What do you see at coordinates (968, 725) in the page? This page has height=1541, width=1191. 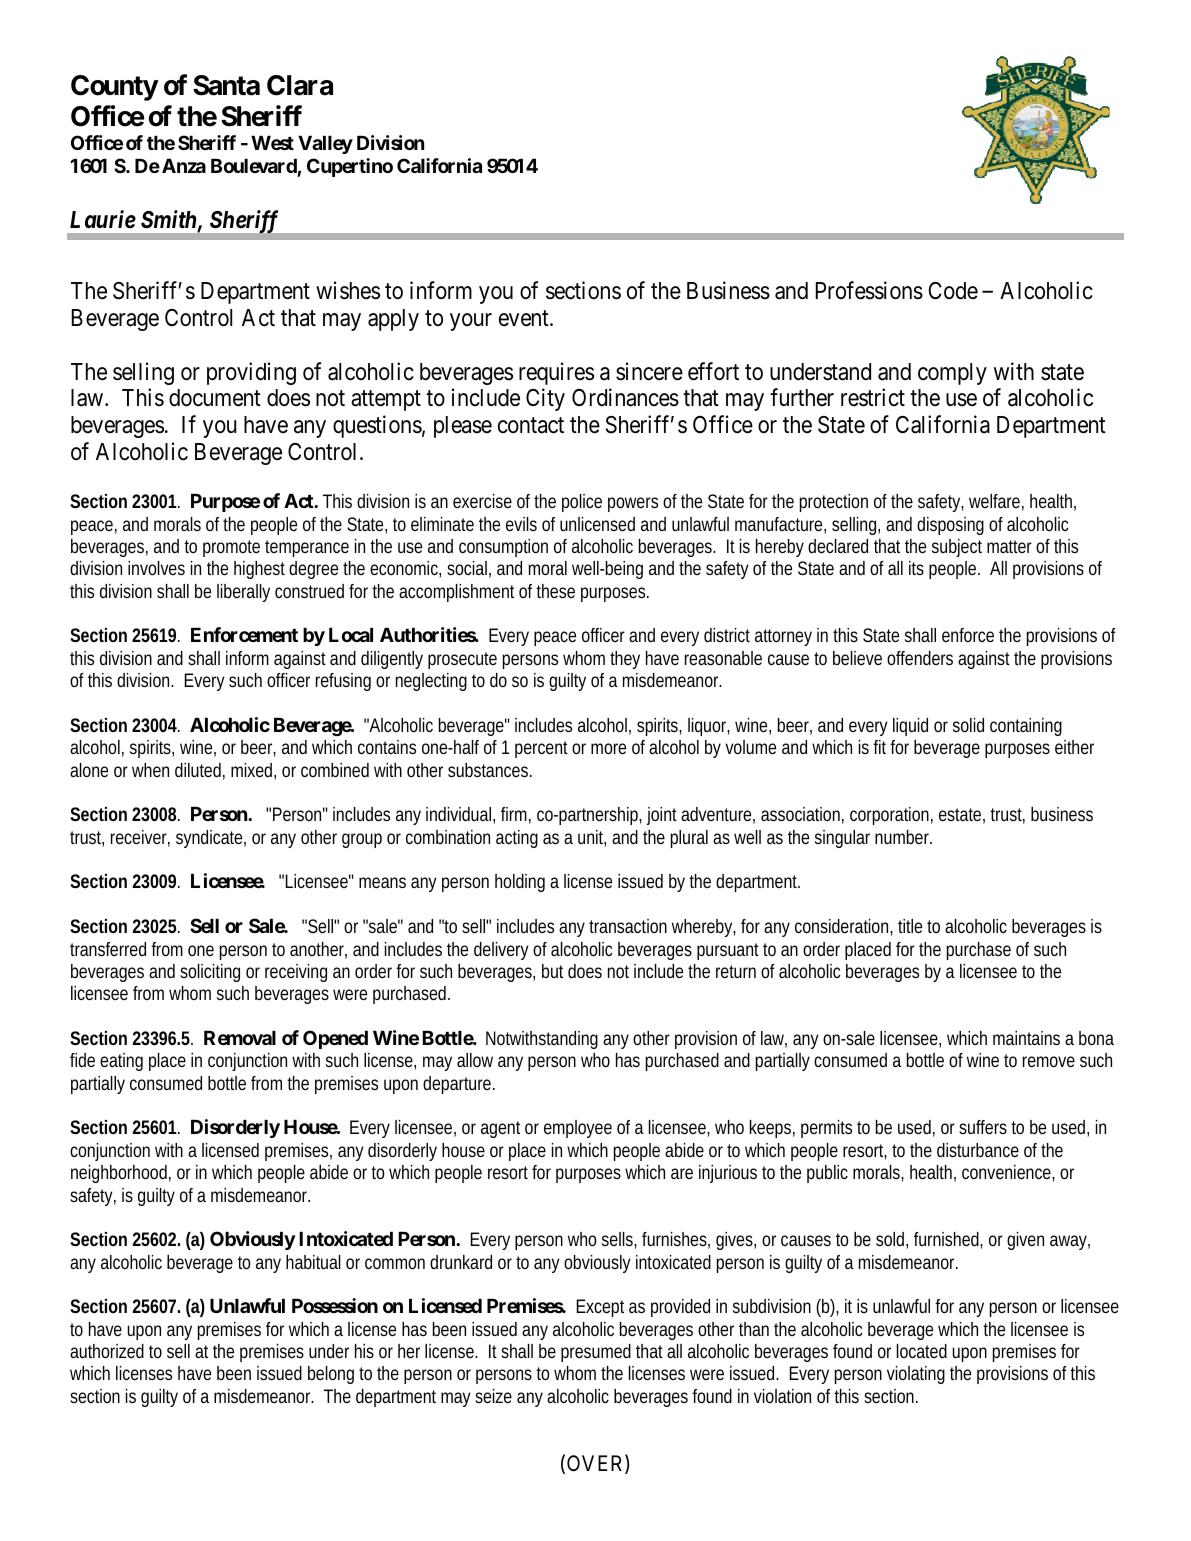 I see `solid` at bounding box center [968, 725].
